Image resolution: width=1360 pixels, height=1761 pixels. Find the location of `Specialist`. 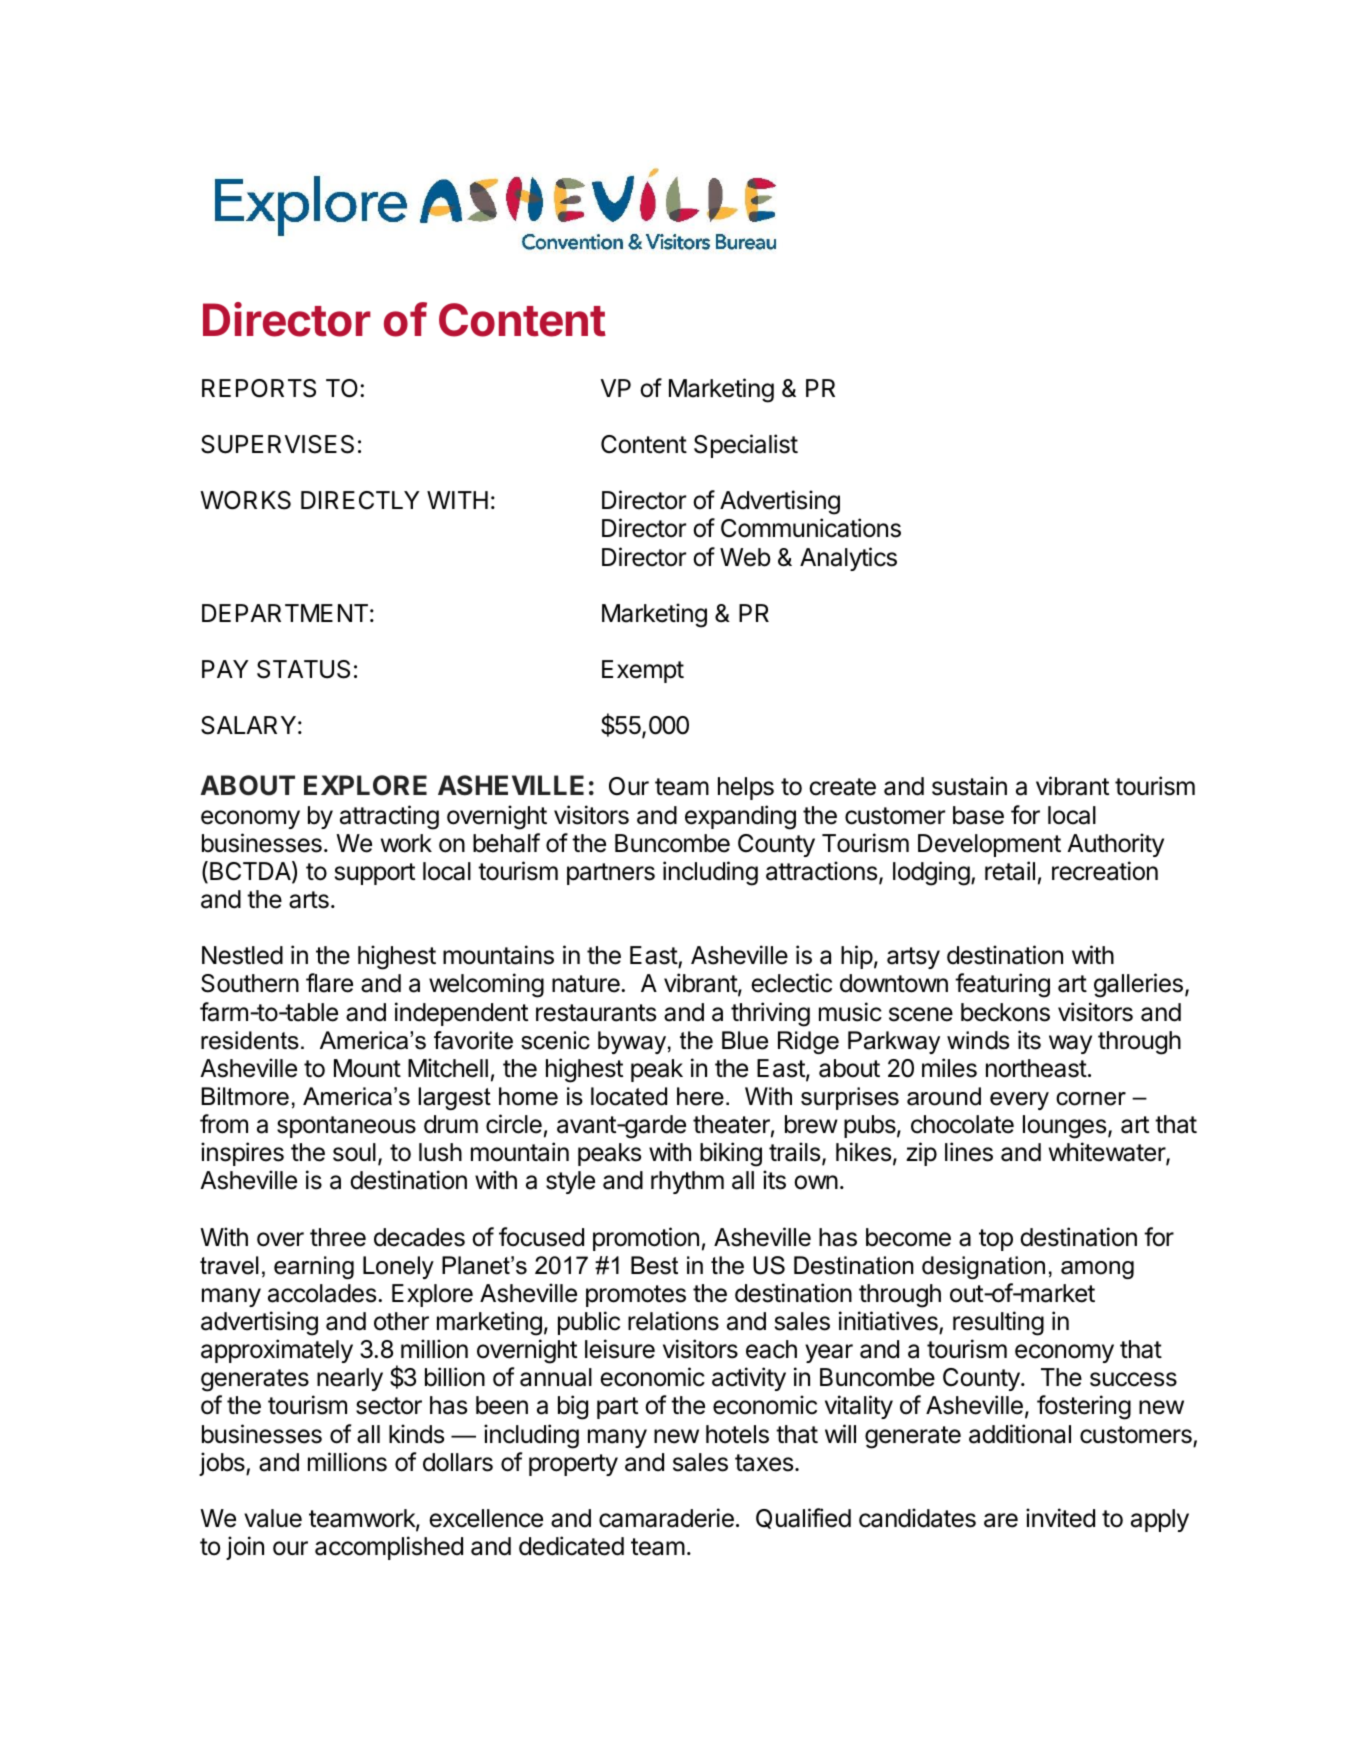

Specialist is located at coordinates (746, 446).
